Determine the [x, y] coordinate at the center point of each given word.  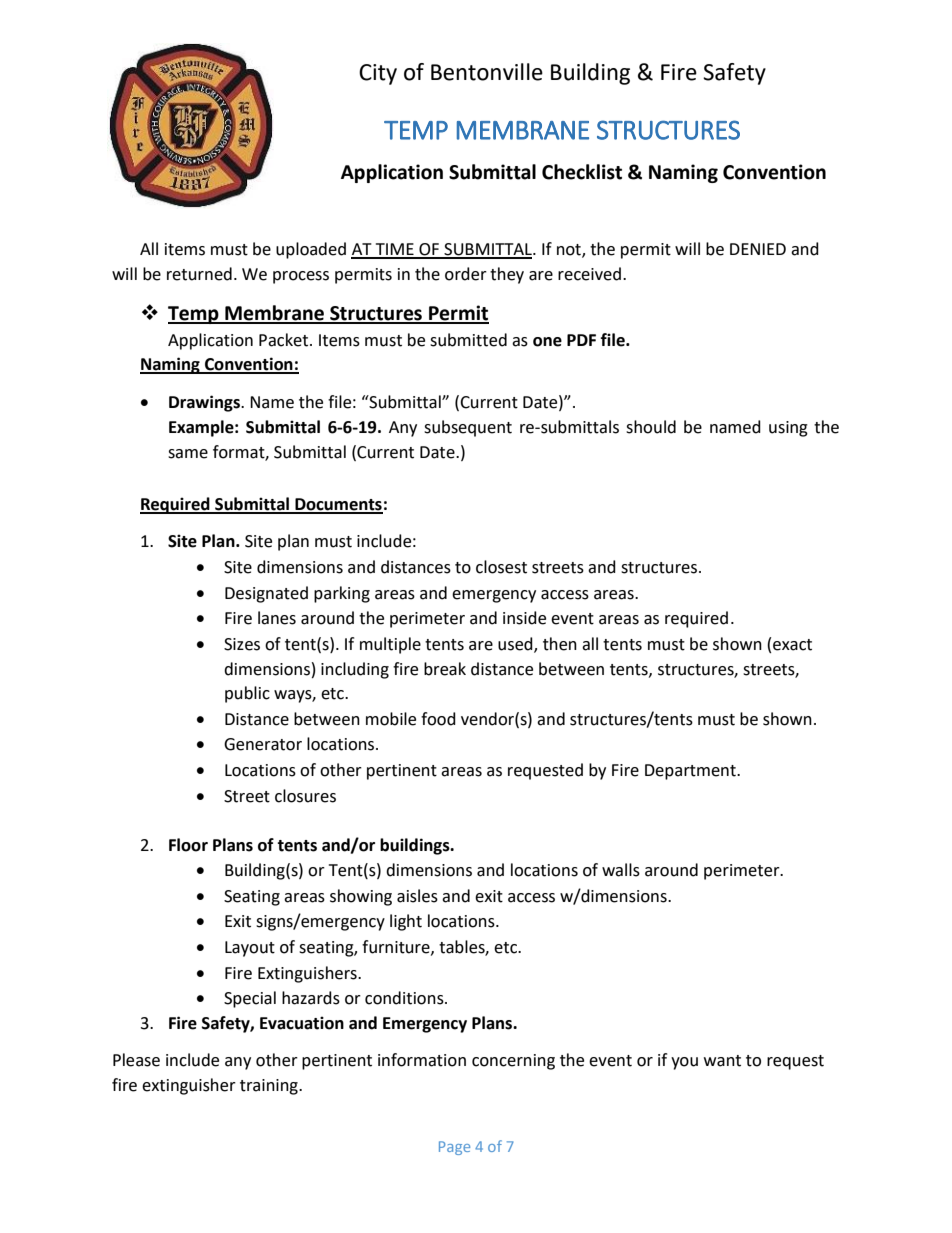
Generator [263, 744]
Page [454, 1148]
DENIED [758, 249]
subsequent [468, 428]
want [722, 1061]
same [188, 454]
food [438, 719]
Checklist [582, 172]
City [378, 74]
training [270, 1087]
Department [691, 772]
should [651, 427]
